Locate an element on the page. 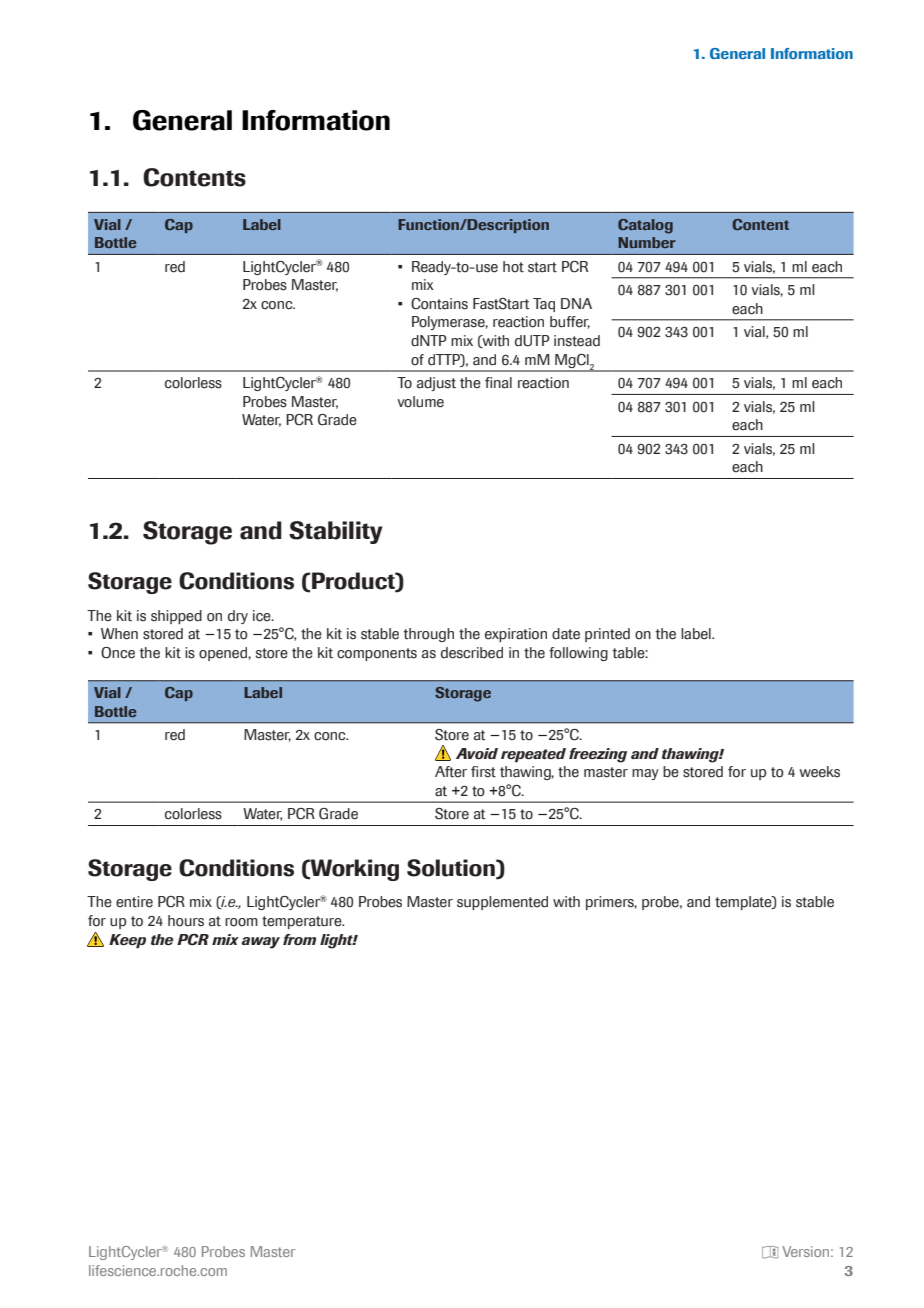  may is located at coordinates (645, 774).
